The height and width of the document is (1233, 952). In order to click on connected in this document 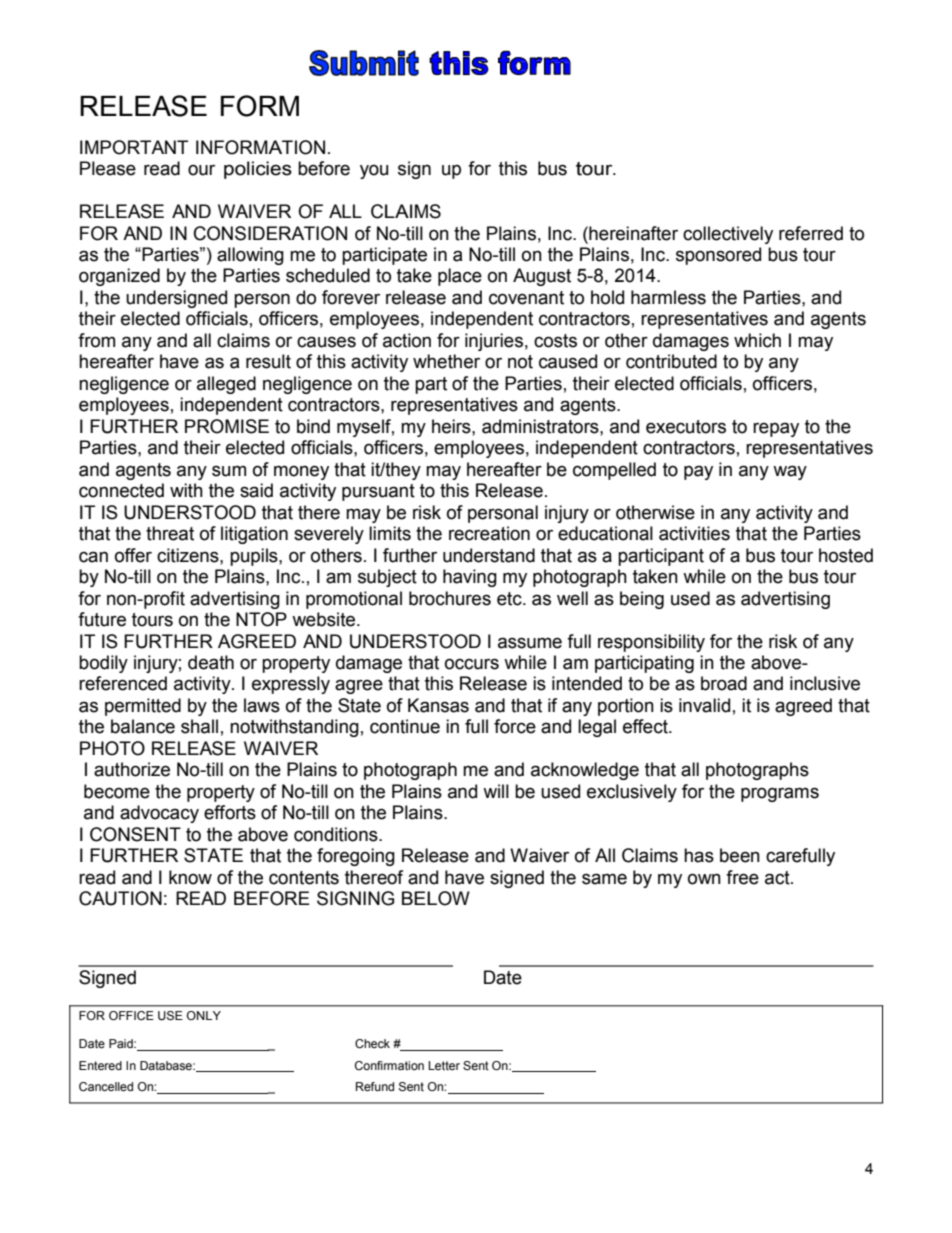, I will do `click(121, 490)`.
